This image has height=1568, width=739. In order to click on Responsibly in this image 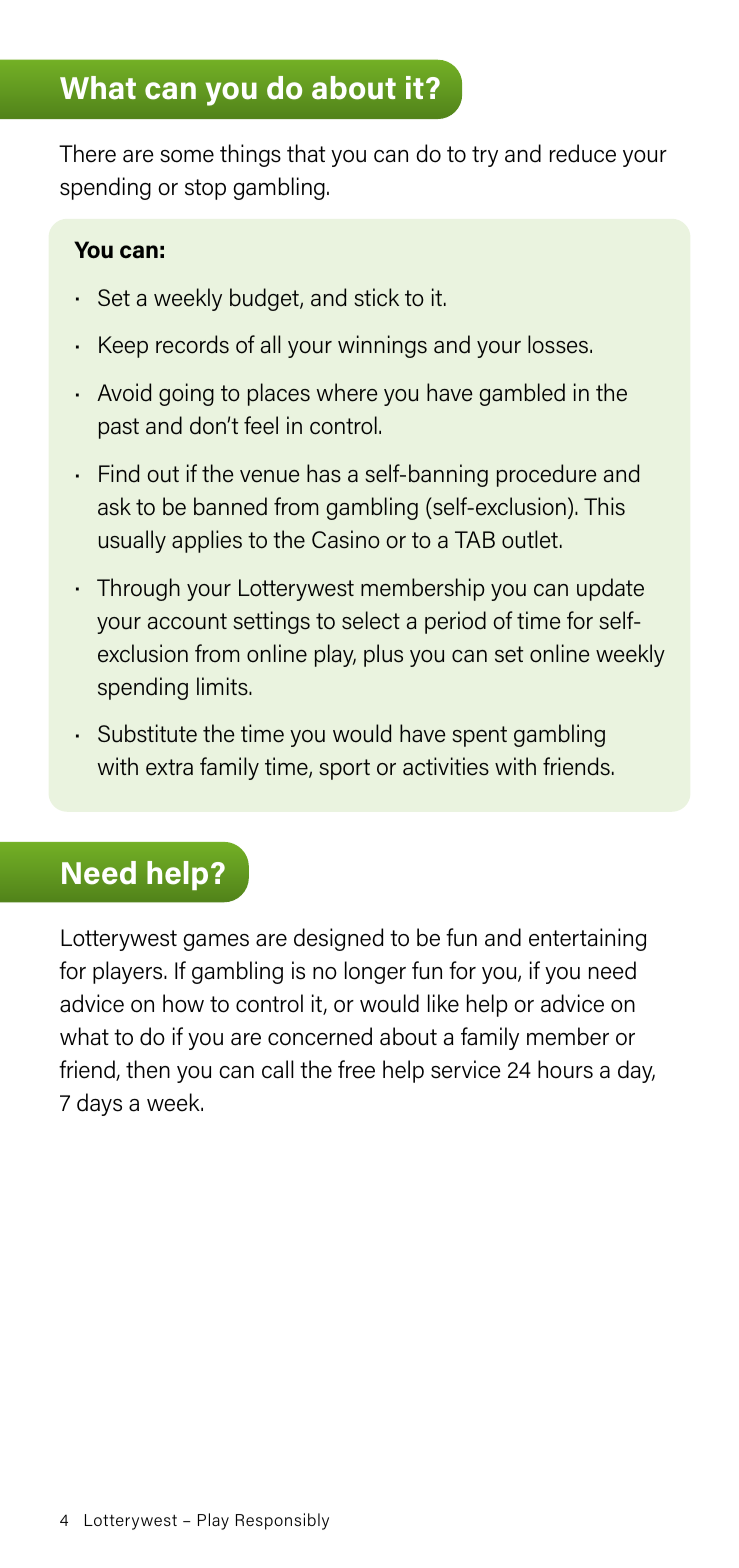, I will do `click(282, 1521)`.
